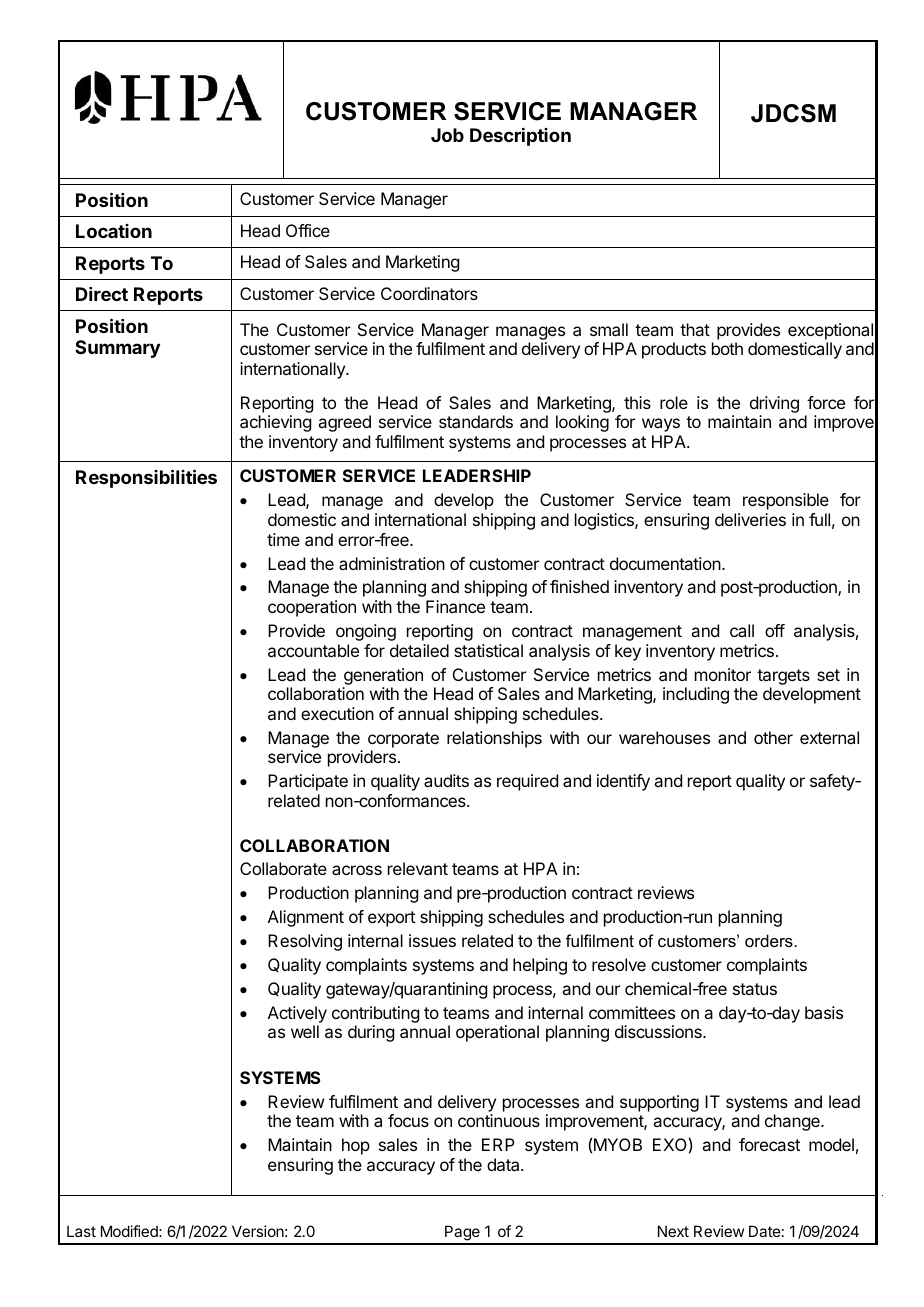 The width and height of the page is (924, 1307). Describe the element at coordinates (146, 478) in the page. I see `Responsibilities` at that location.
